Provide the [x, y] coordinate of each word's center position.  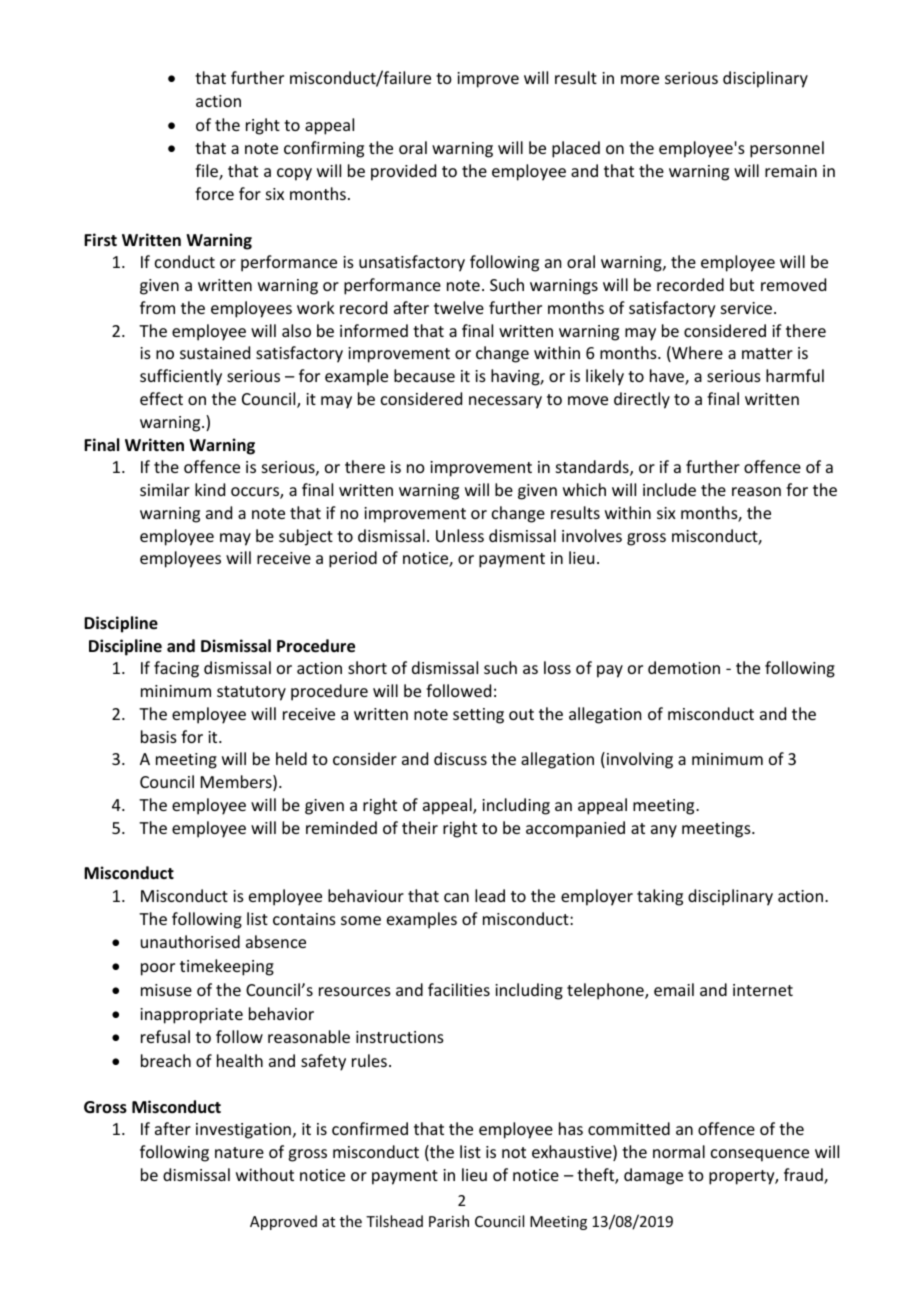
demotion [684, 667]
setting [478, 716]
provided [403, 172]
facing [176, 669]
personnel [787, 149]
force [214, 193]
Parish [449, 1221]
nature [239, 1152]
